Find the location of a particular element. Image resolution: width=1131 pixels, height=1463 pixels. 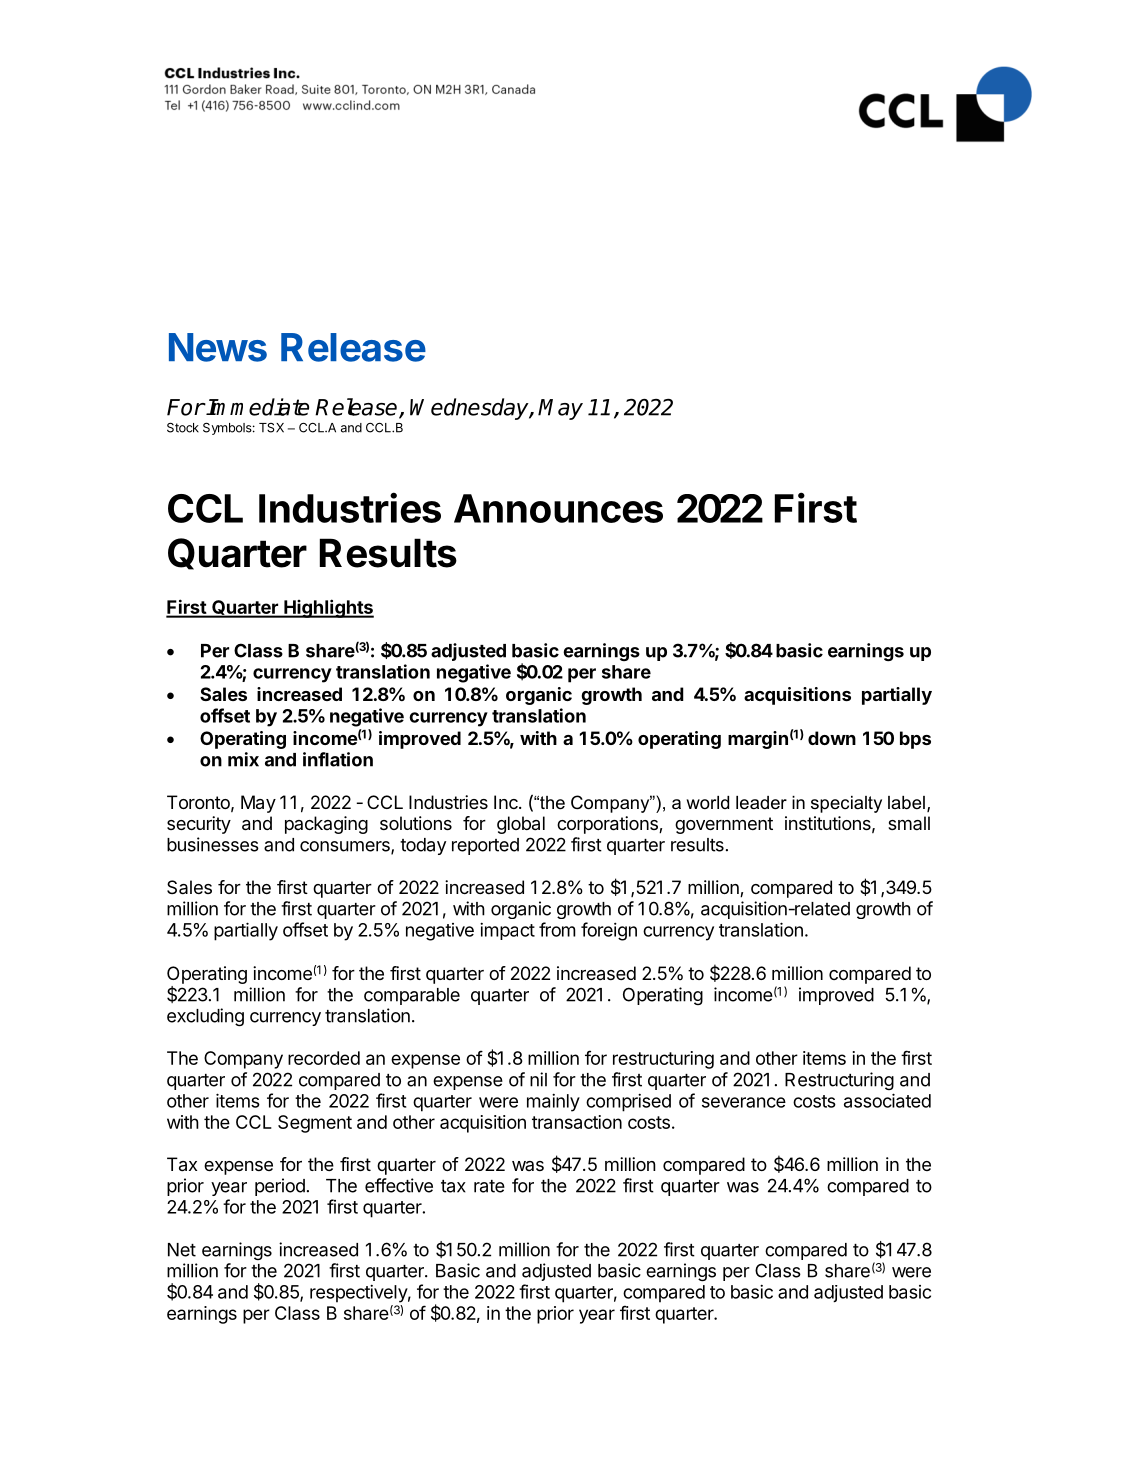

down is located at coordinates (832, 738).
